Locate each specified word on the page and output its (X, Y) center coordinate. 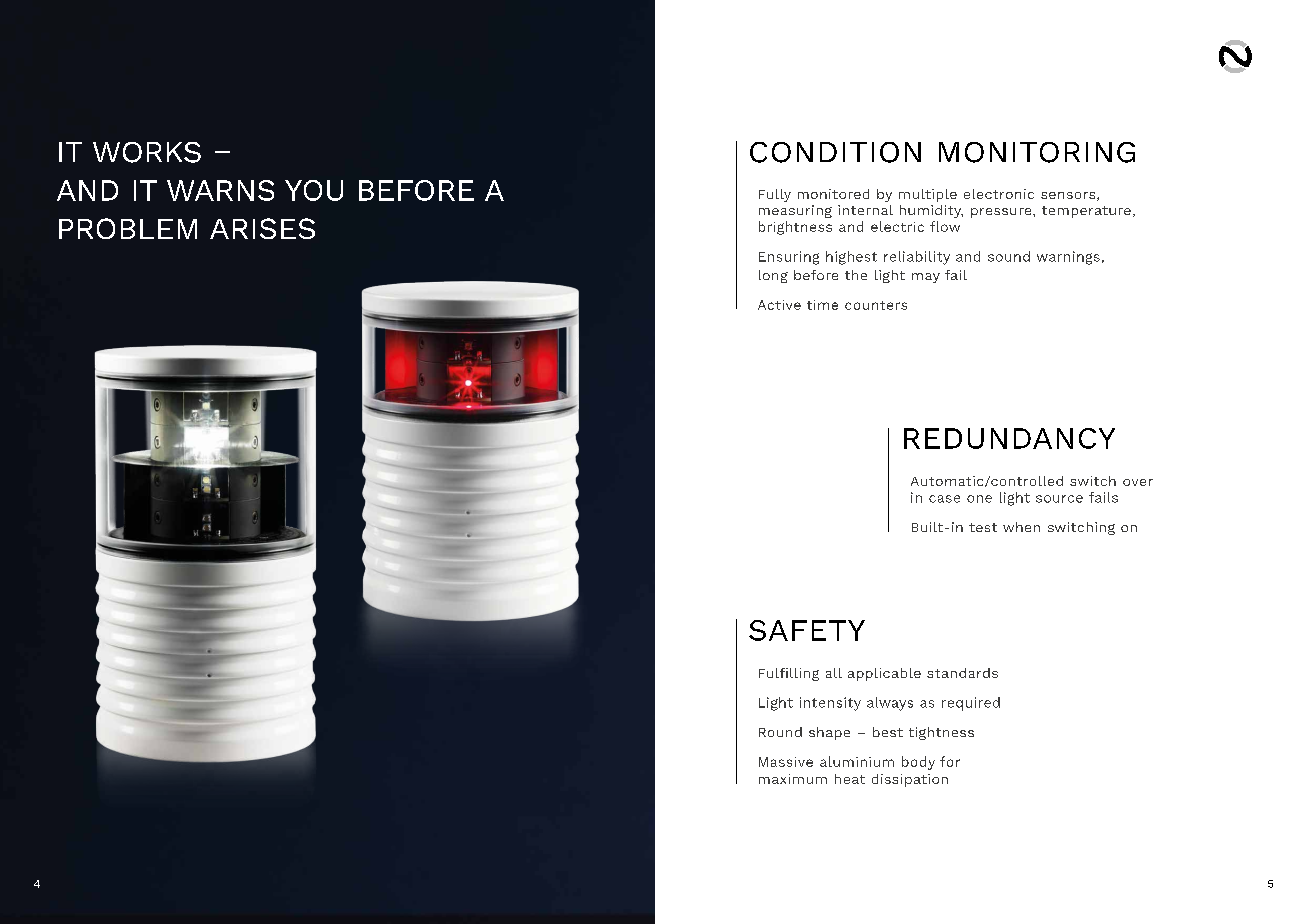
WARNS (220, 190)
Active (779, 305)
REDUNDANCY (1009, 438)
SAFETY (807, 630)
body (918, 763)
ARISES (262, 228)
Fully (775, 195)
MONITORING (1037, 152)
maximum (793, 779)
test (983, 527)
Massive (786, 762)
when (1021, 527)
